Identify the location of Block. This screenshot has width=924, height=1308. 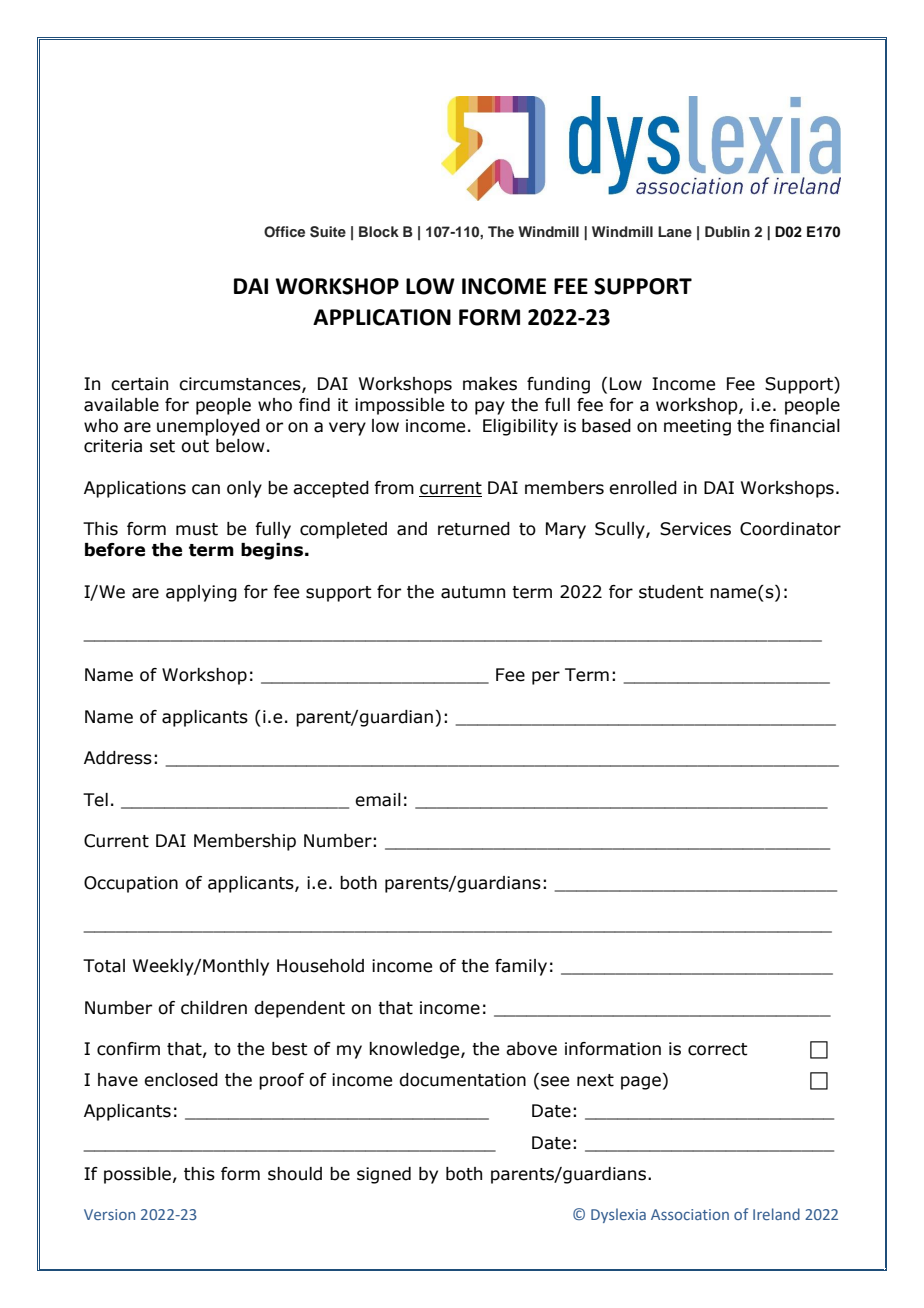
(379, 231).
